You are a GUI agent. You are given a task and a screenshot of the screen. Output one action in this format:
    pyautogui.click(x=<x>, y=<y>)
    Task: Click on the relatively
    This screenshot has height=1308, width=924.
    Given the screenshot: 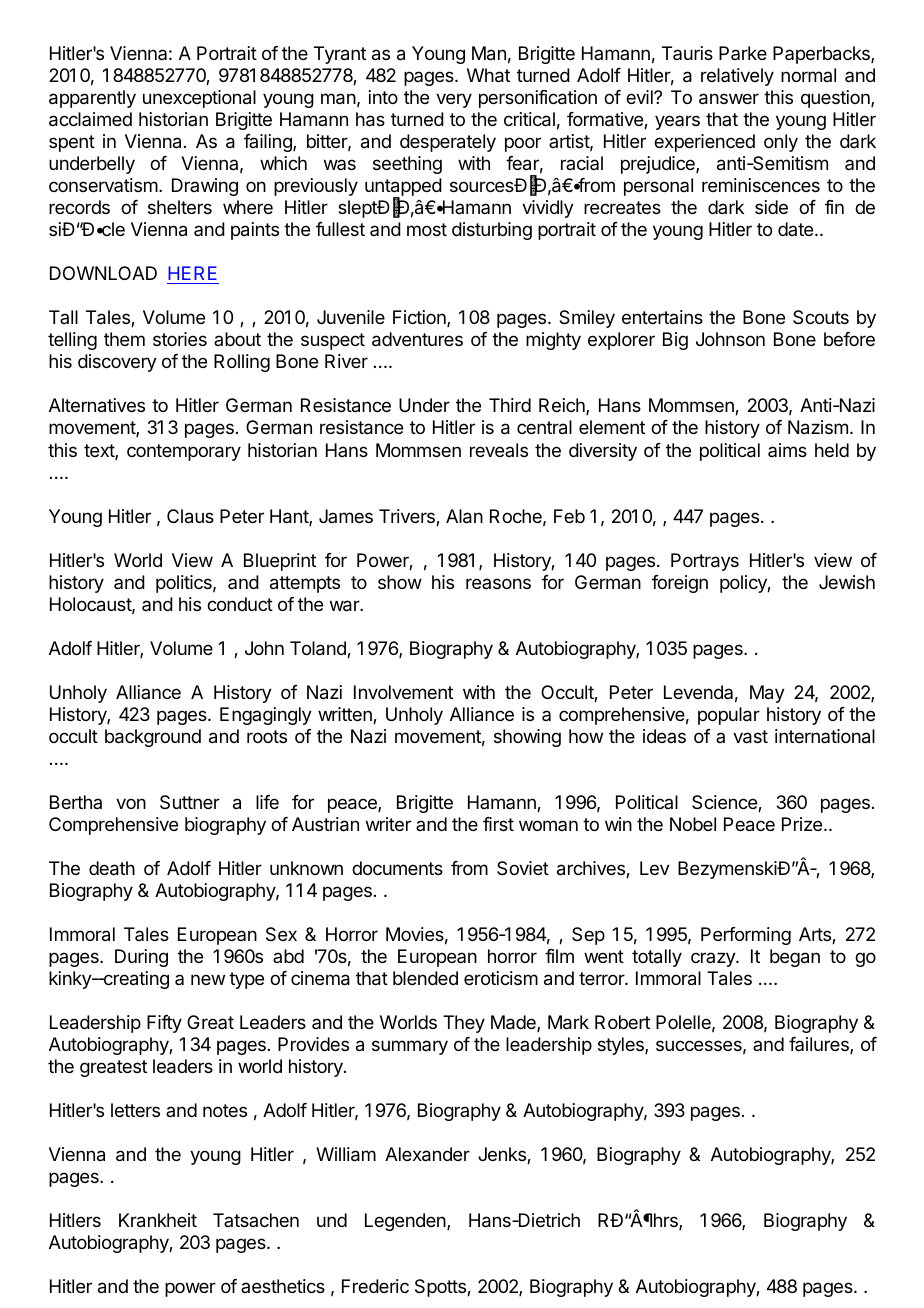 What is the action you would take?
    pyautogui.click(x=737, y=77)
